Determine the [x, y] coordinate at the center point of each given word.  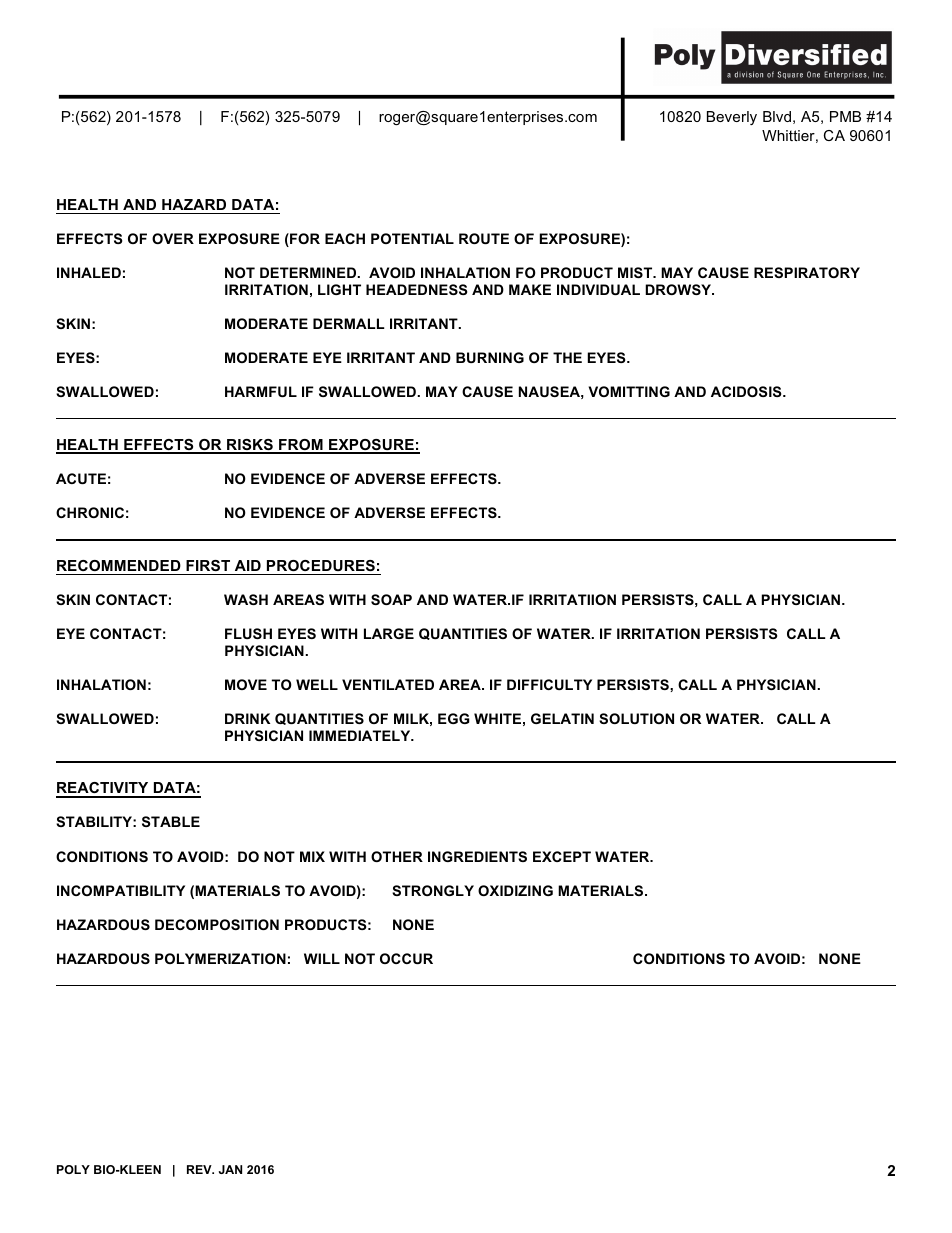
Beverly [732, 118]
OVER [173, 238]
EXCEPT [562, 856]
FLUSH [248, 633]
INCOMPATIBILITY [121, 890]
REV [200, 1169]
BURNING [490, 357]
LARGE [389, 633]
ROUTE [484, 238]
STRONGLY [433, 890]
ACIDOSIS [747, 391]
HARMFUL [261, 391]
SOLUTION [636, 718]
